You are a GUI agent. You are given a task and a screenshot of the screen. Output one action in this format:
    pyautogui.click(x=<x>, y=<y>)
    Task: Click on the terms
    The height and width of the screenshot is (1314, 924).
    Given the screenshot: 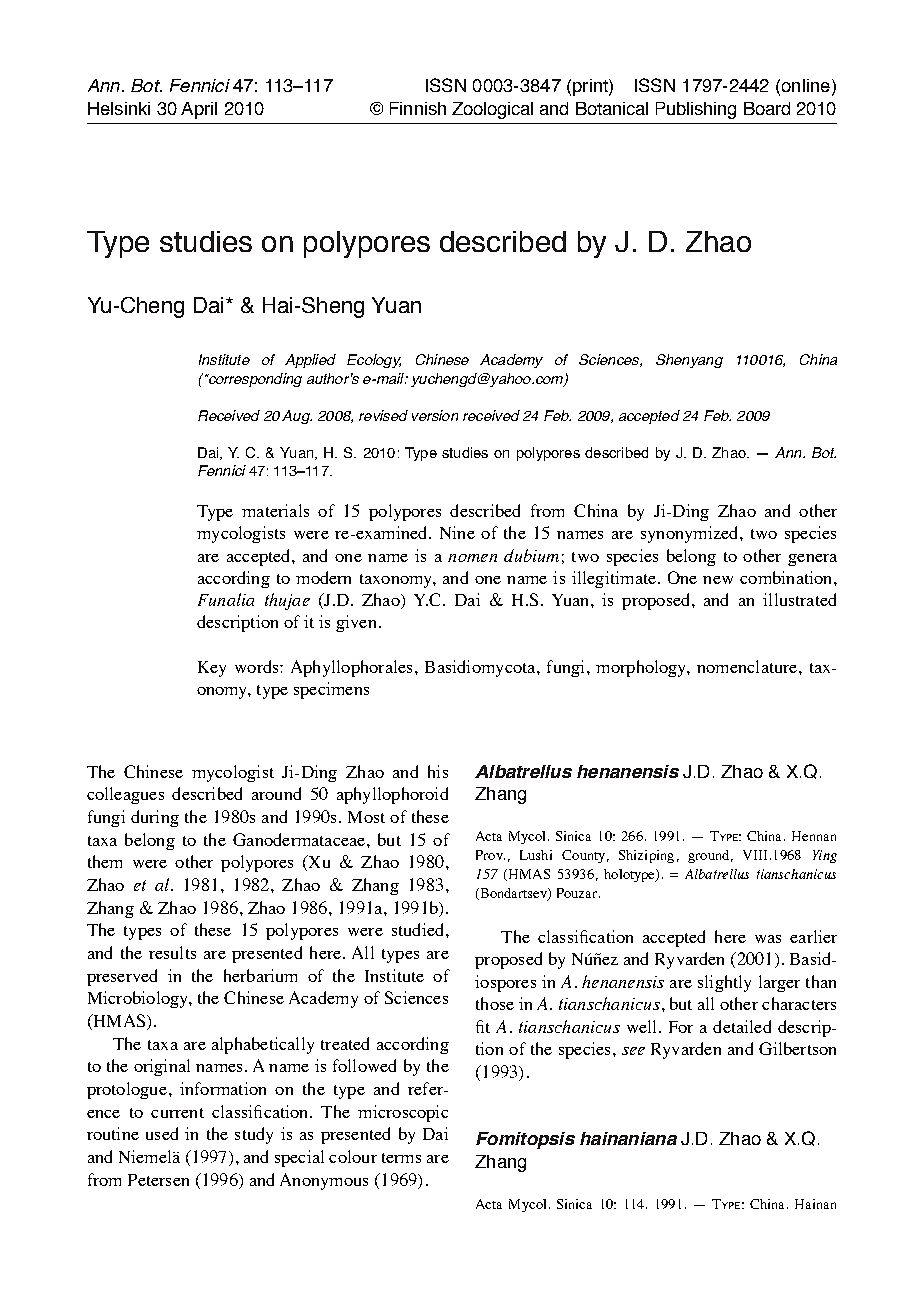 What is the action you would take?
    pyautogui.click(x=401, y=1158)
